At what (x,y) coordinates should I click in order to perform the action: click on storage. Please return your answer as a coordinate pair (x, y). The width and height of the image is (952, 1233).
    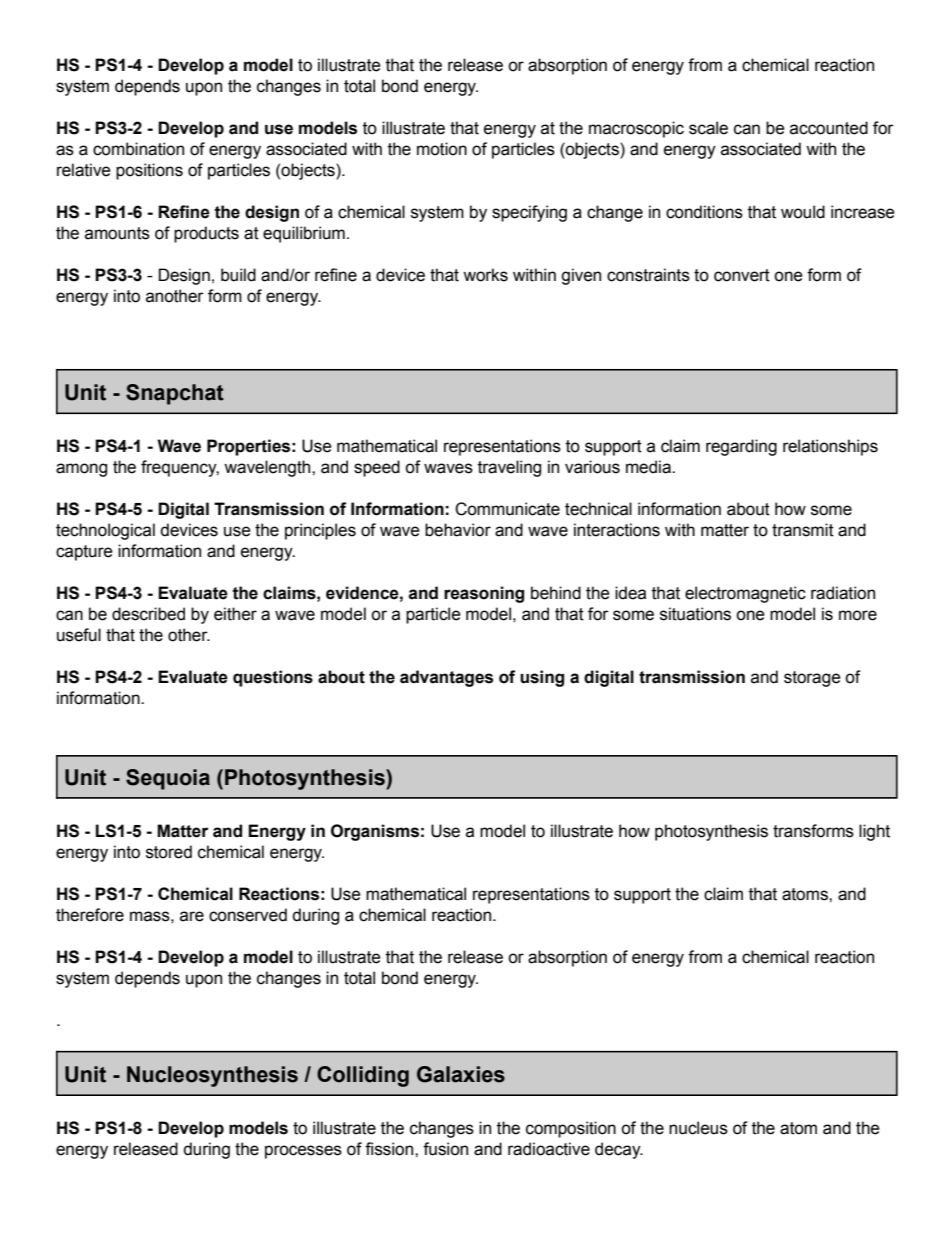
    Looking at the image, I should click on (812, 679).
